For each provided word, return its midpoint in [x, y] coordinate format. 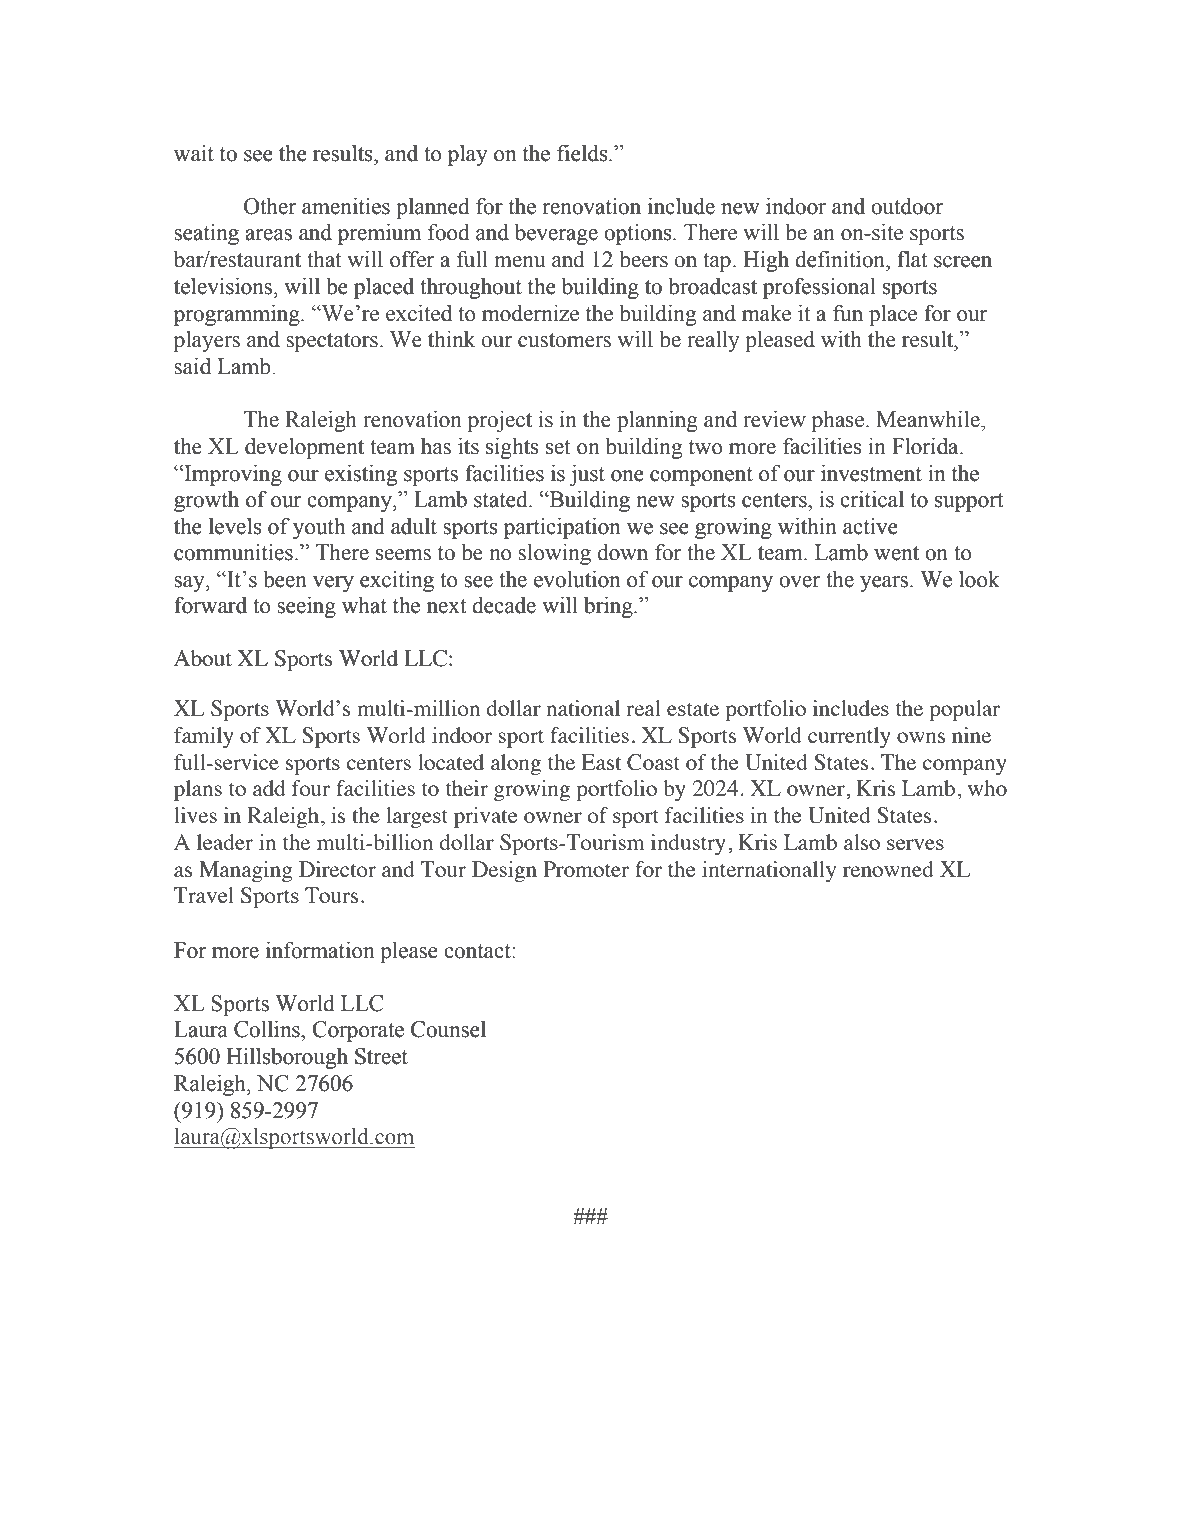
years [885, 584]
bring [609, 607]
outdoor [907, 206]
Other [270, 206]
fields [583, 153]
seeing [306, 607]
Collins [268, 1029]
